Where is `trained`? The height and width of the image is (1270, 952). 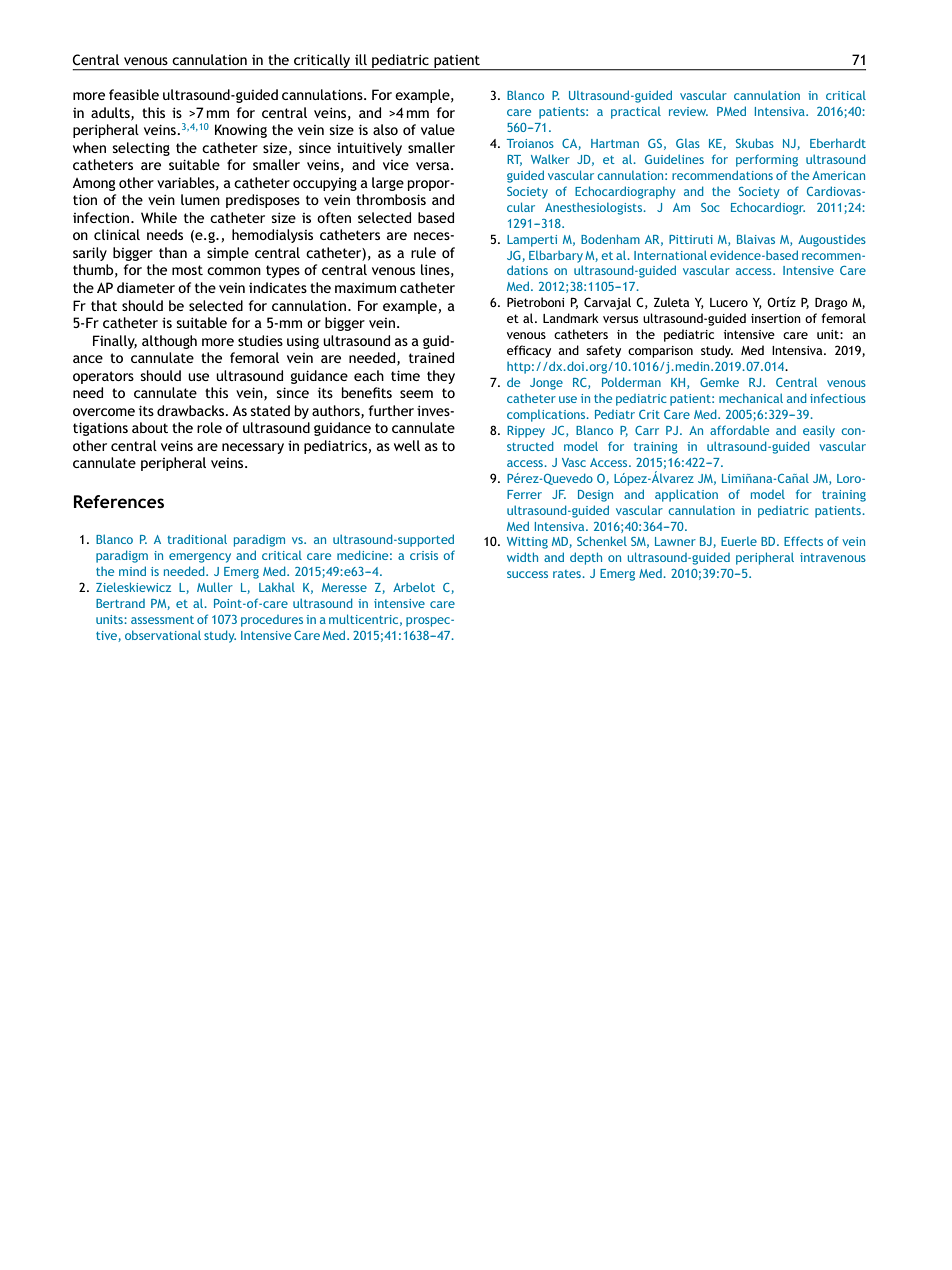 trained is located at coordinates (431, 357).
